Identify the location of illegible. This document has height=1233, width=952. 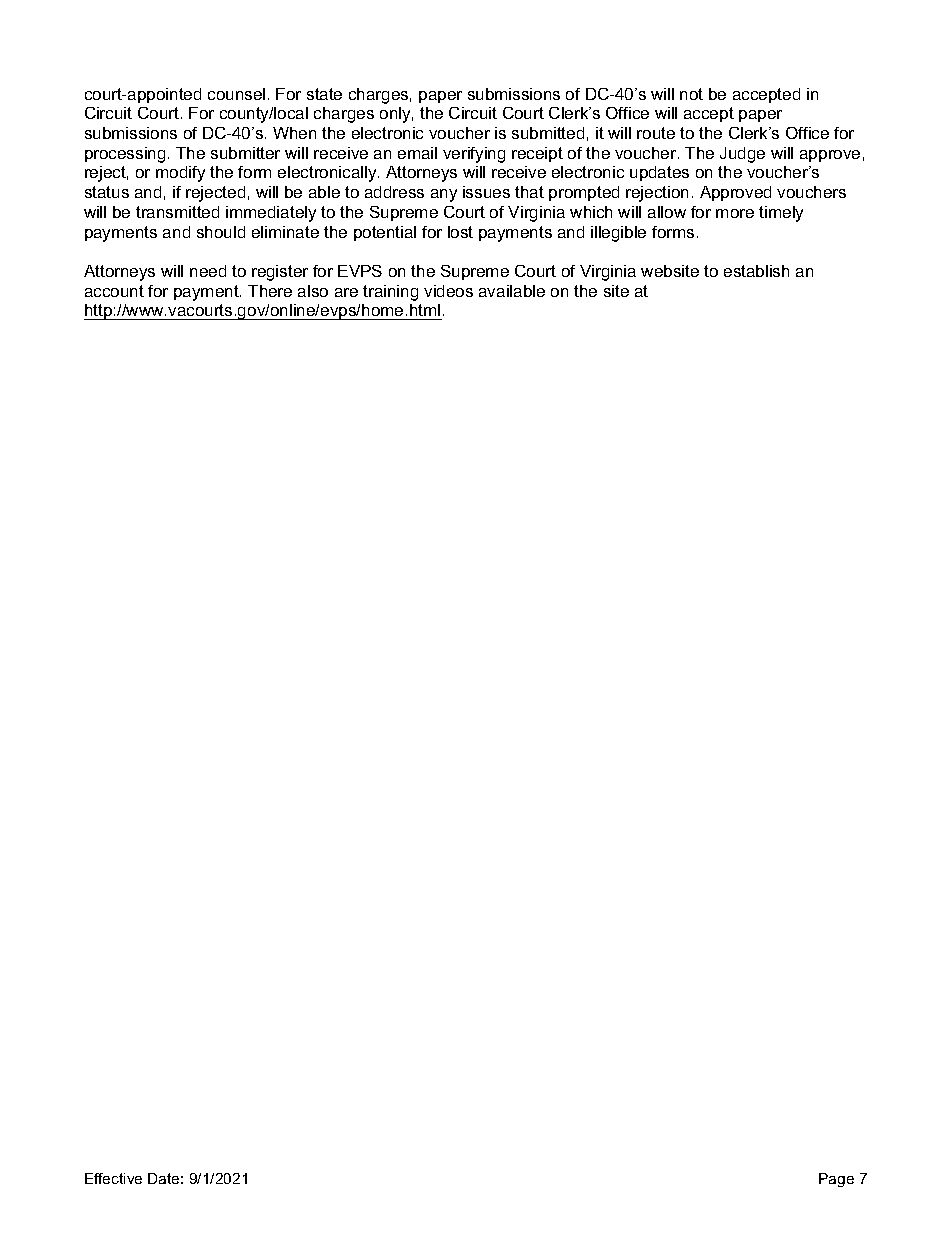
(618, 234).
